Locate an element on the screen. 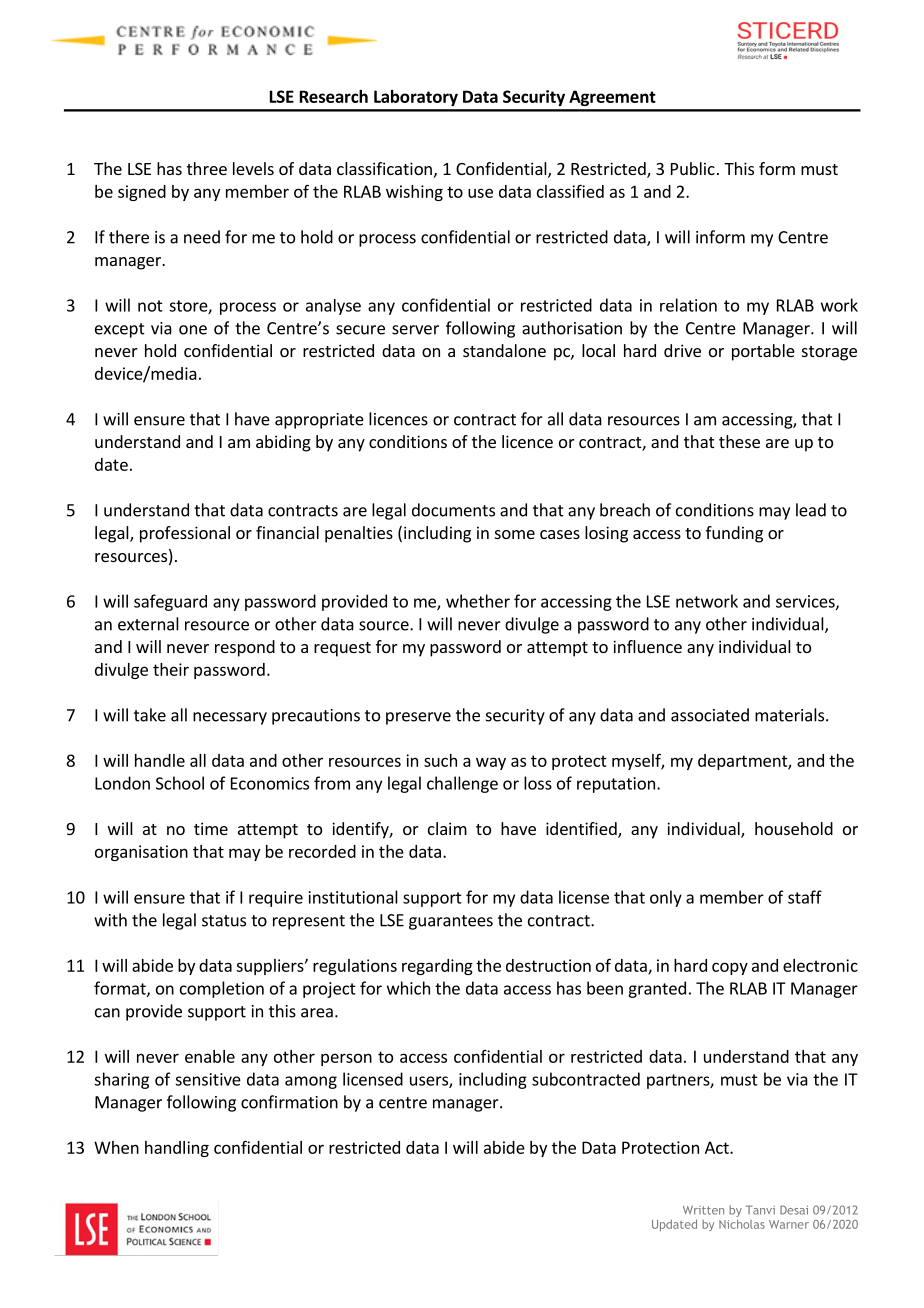  way is located at coordinates (491, 763).
